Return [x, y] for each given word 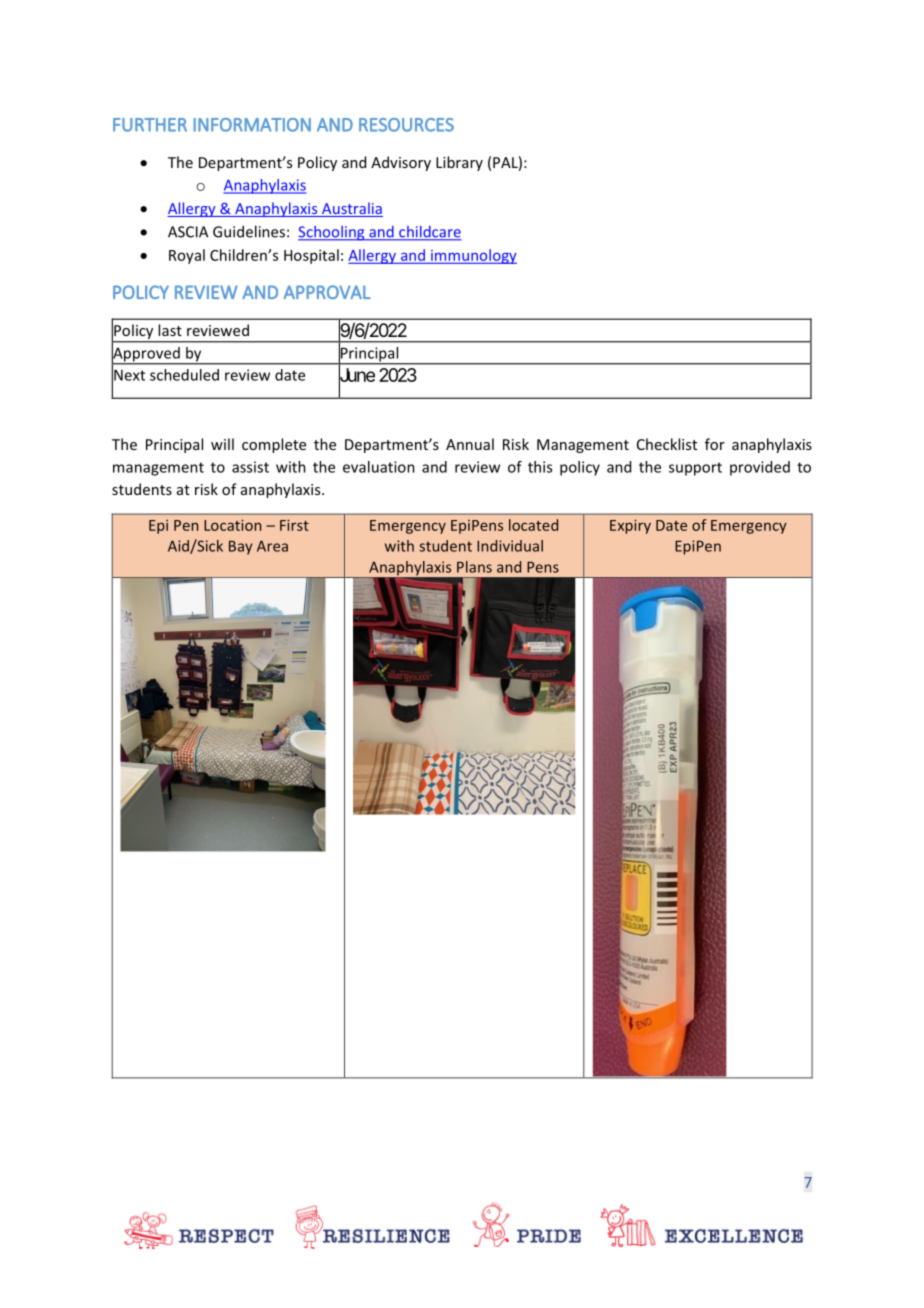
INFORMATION [252, 125]
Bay [240, 547]
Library [459, 163]
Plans [474, 567]
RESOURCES [406, 125]
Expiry [630, 526]
